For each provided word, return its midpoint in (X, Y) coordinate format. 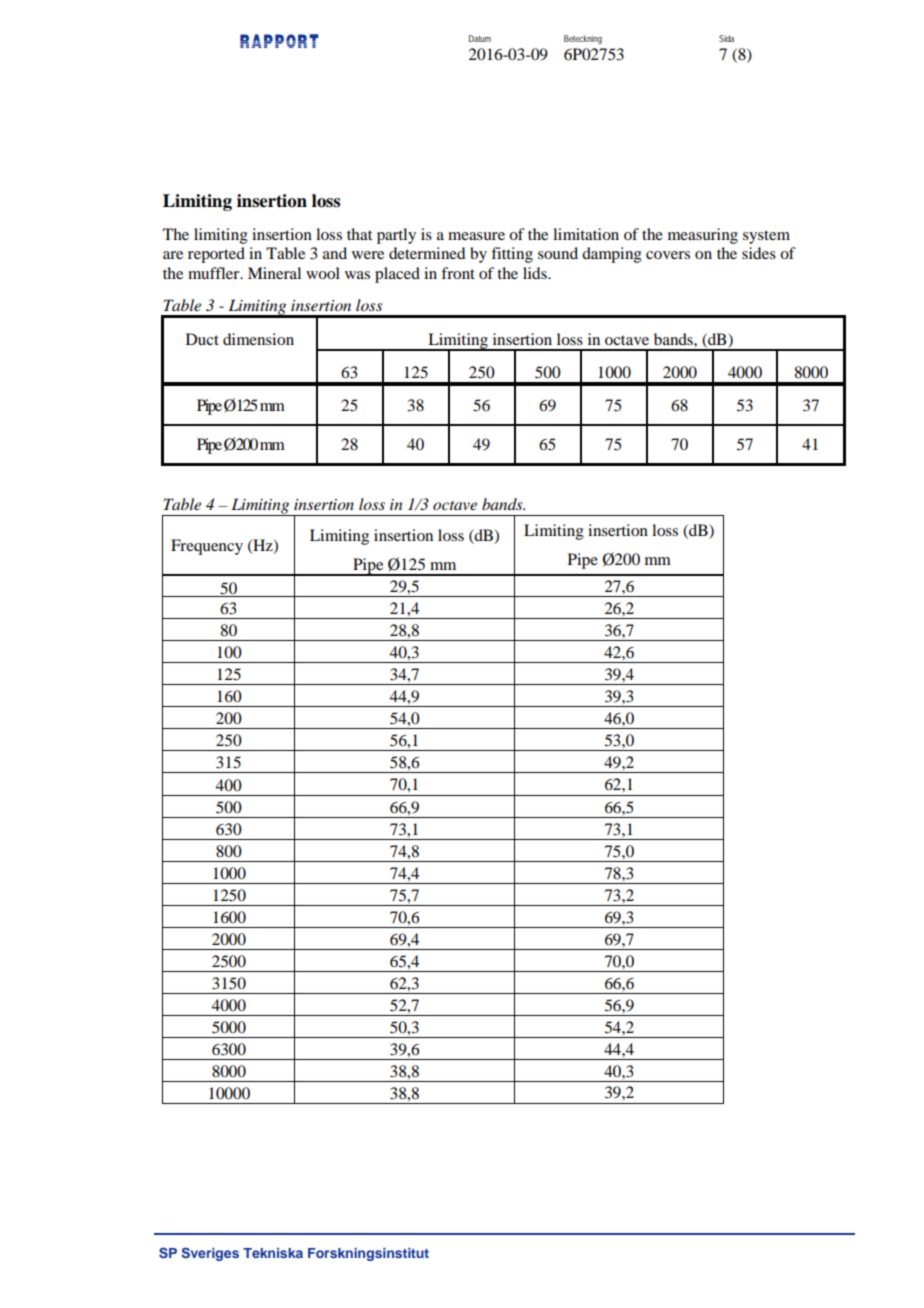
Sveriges (210, 1254)
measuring (703, 236)
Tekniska (273, 1253)
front (458, 273)
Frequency (207, 547)
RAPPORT (279, 41)
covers (668, 255)
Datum (480, 38)
